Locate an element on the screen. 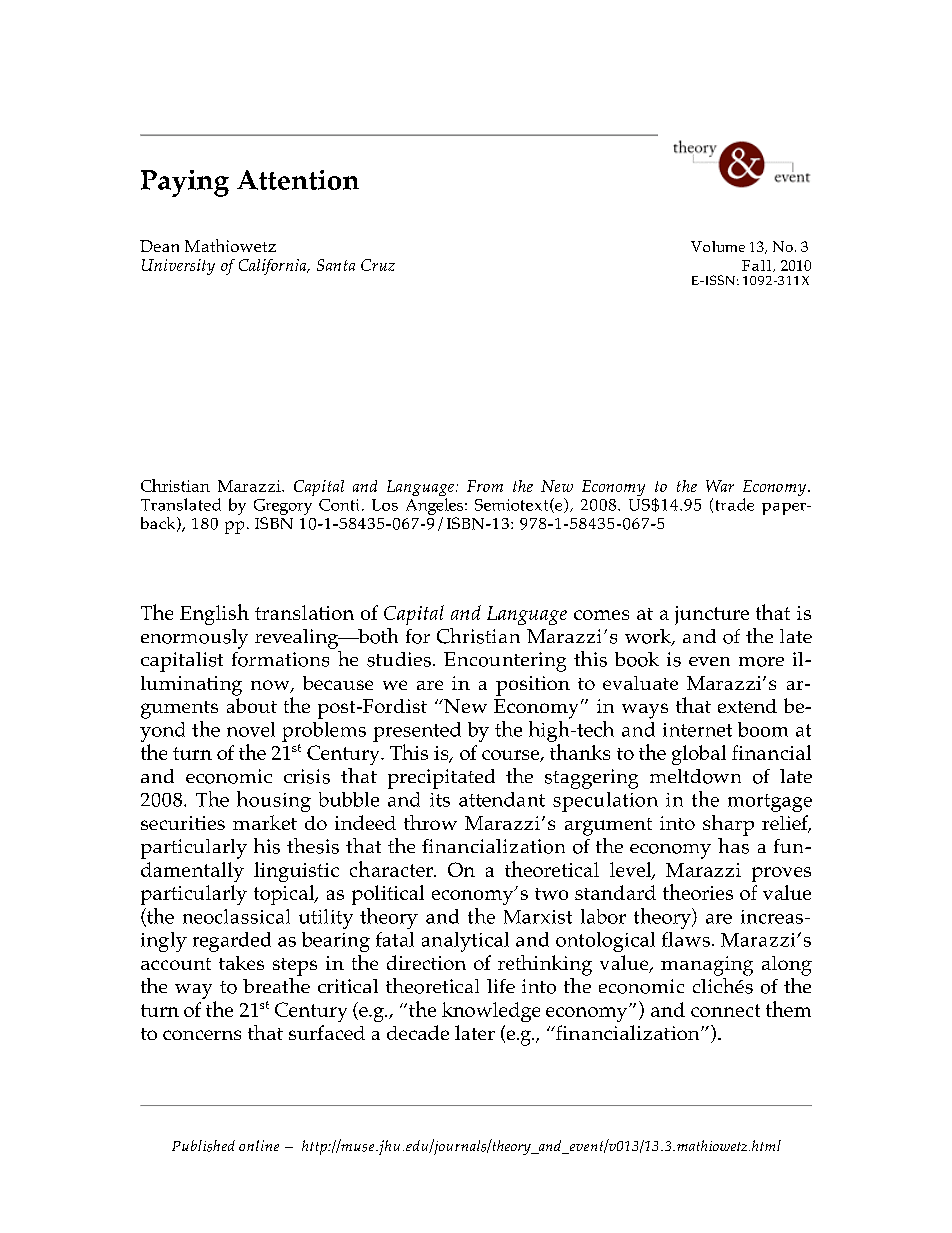  Cruz is located at coordinates (378, 265).
